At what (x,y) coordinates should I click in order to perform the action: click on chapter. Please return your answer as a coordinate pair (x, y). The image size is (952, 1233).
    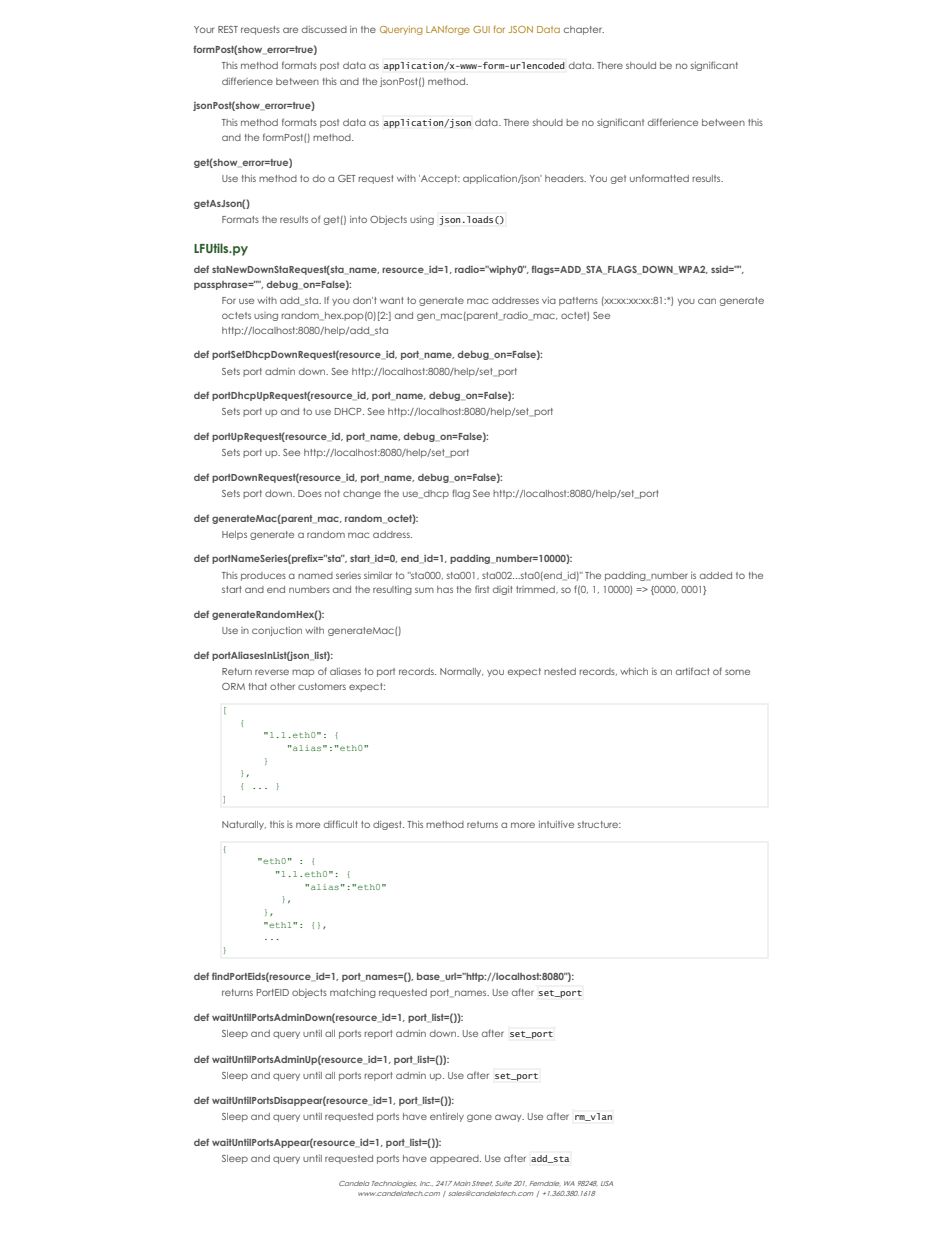
    Looking at the image, I should click on (584, 30).
